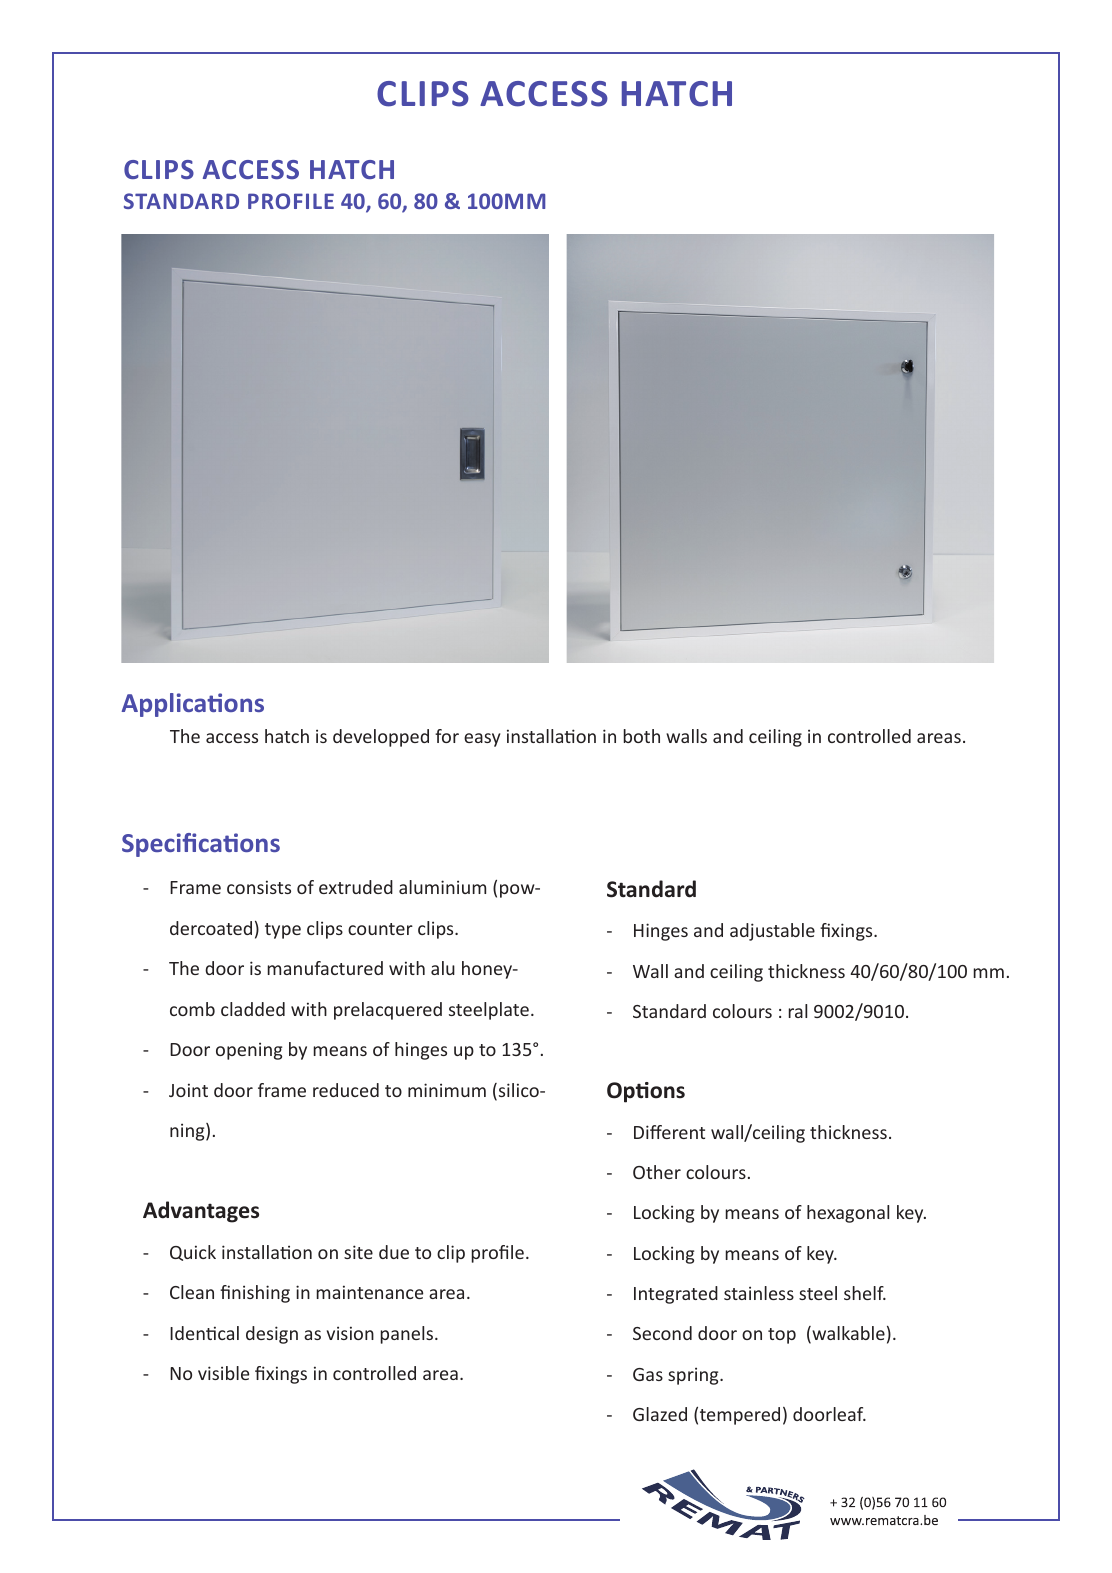 The height and width of the page is (1573, 1112). What do you see at coordinates (223, 1373) in the page?
I see `visible` at bounding box center [223, 1373].
